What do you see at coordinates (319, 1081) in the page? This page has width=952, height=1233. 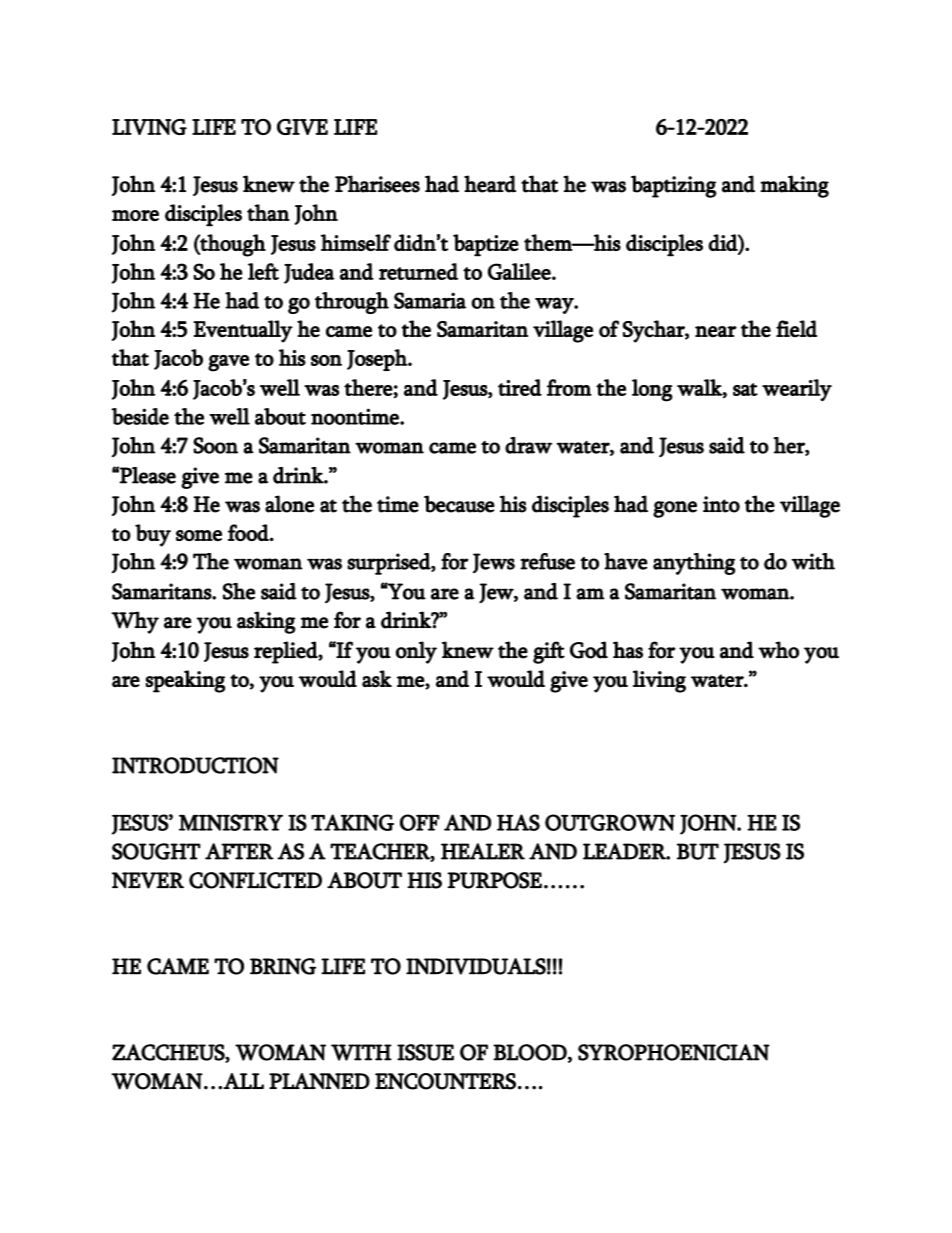 I see `PLANNED` at bounding box center [319, 1081].
